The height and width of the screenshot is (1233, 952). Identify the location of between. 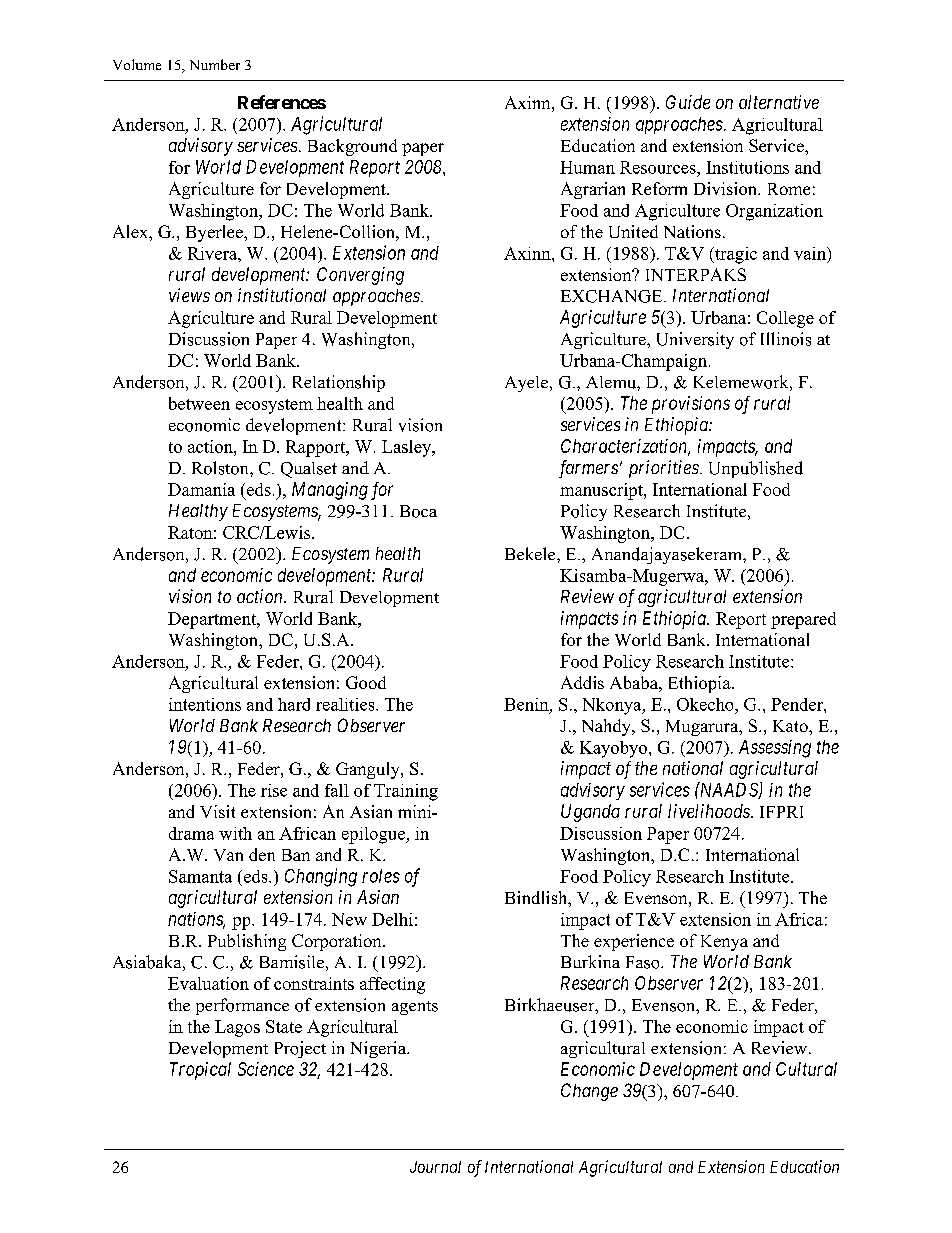
(199, 403).
